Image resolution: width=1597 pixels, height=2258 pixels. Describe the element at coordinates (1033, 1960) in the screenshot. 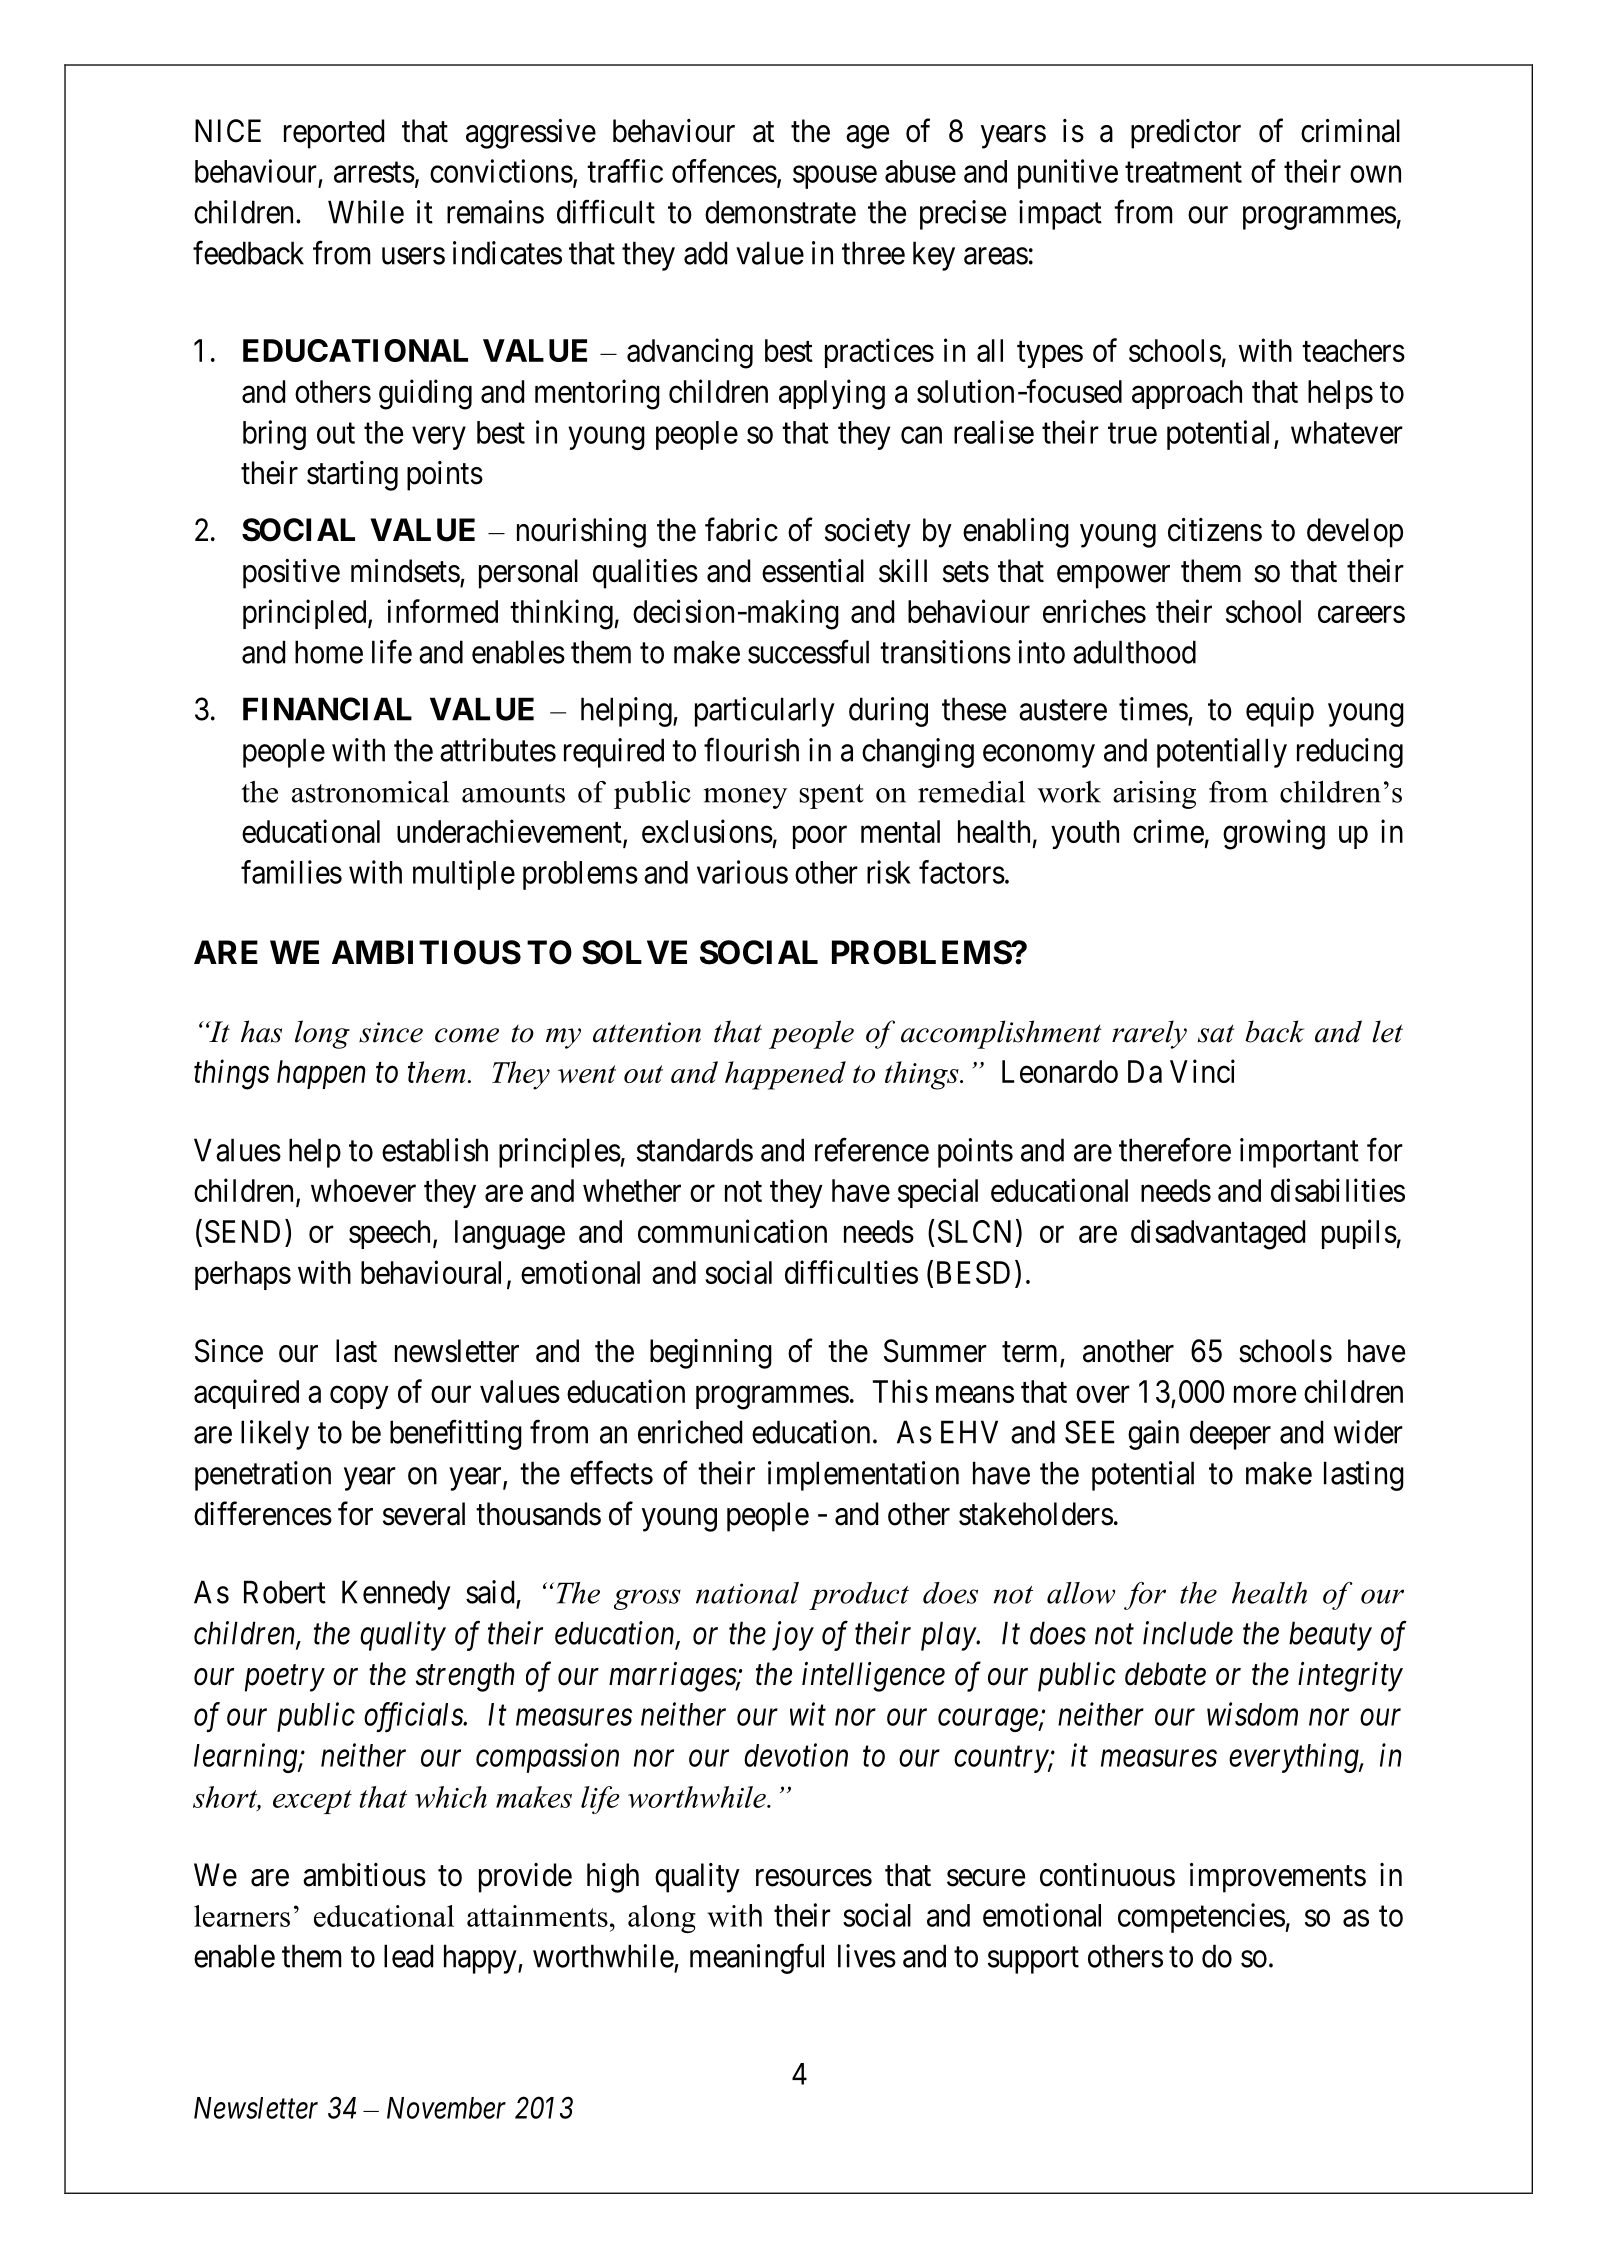

I see `support` at that location.
